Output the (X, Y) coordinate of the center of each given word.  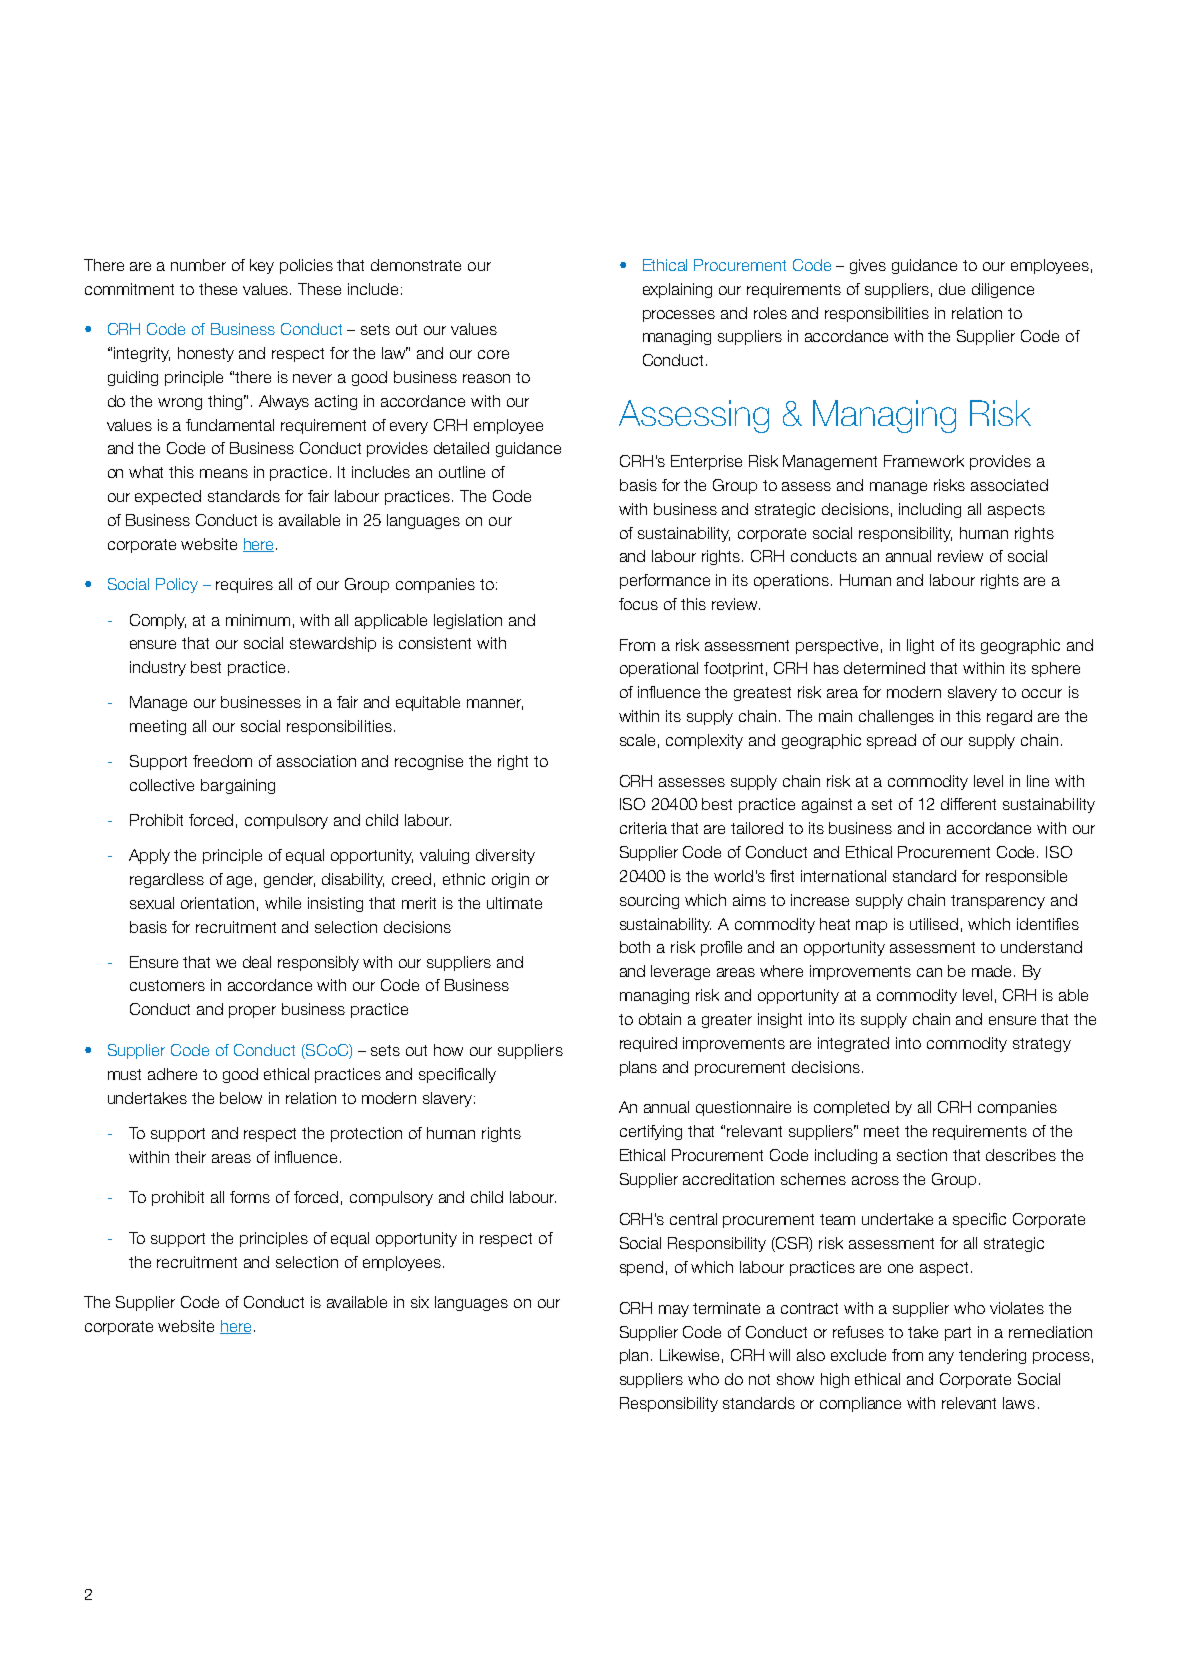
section (922, 1155)
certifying (651, 1132)
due (952, 289)
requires (244, 585)
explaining (677, 290)
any (941, 1358)
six (420, 1302)
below (241, 1098)
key (262, 266)
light (920, 646)
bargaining (238, 786)
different (968, 804)
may (674, 1311)
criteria (643, 828)
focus (638, 604)
